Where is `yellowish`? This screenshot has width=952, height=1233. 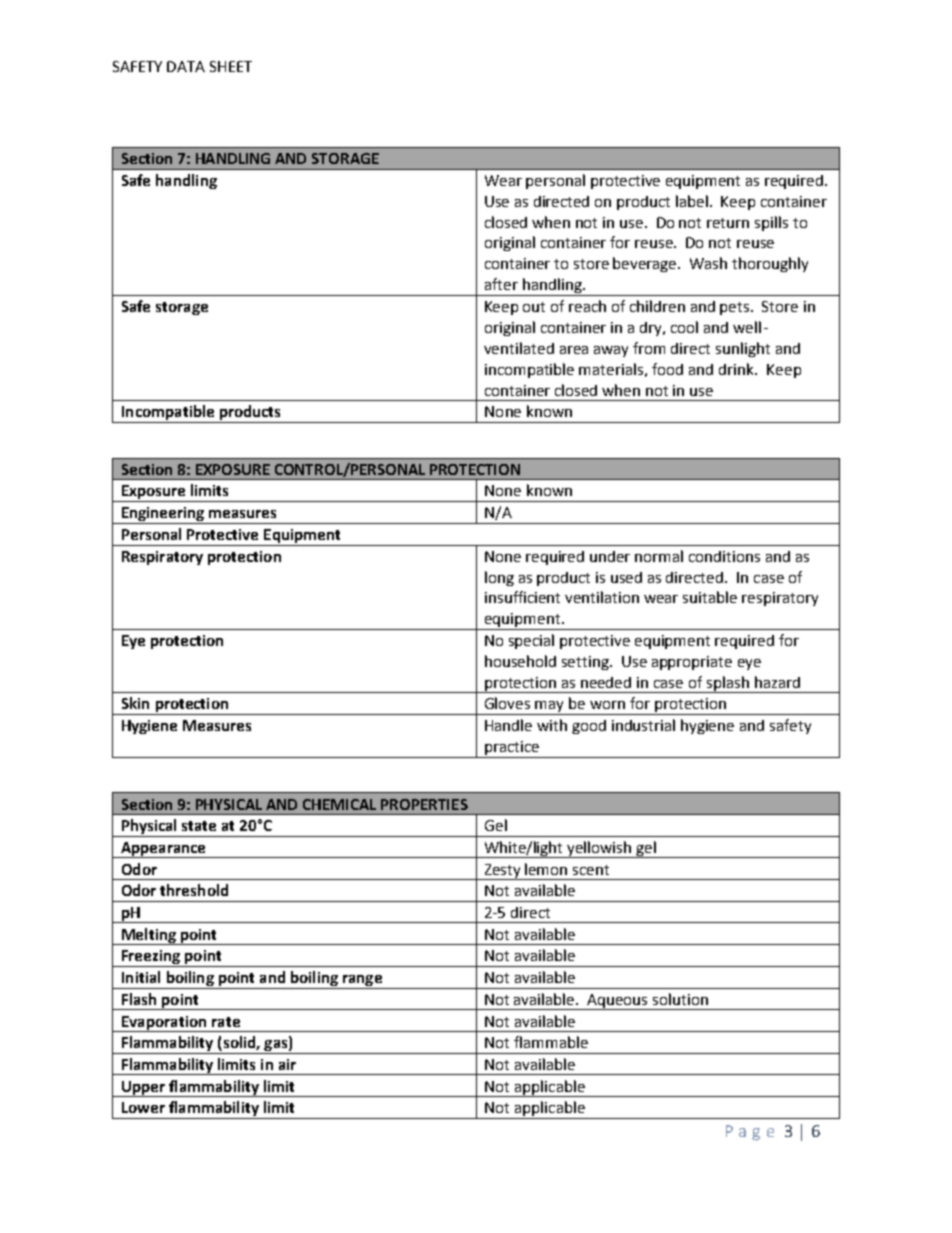 yellowish is located at coordinates (600, 849).
